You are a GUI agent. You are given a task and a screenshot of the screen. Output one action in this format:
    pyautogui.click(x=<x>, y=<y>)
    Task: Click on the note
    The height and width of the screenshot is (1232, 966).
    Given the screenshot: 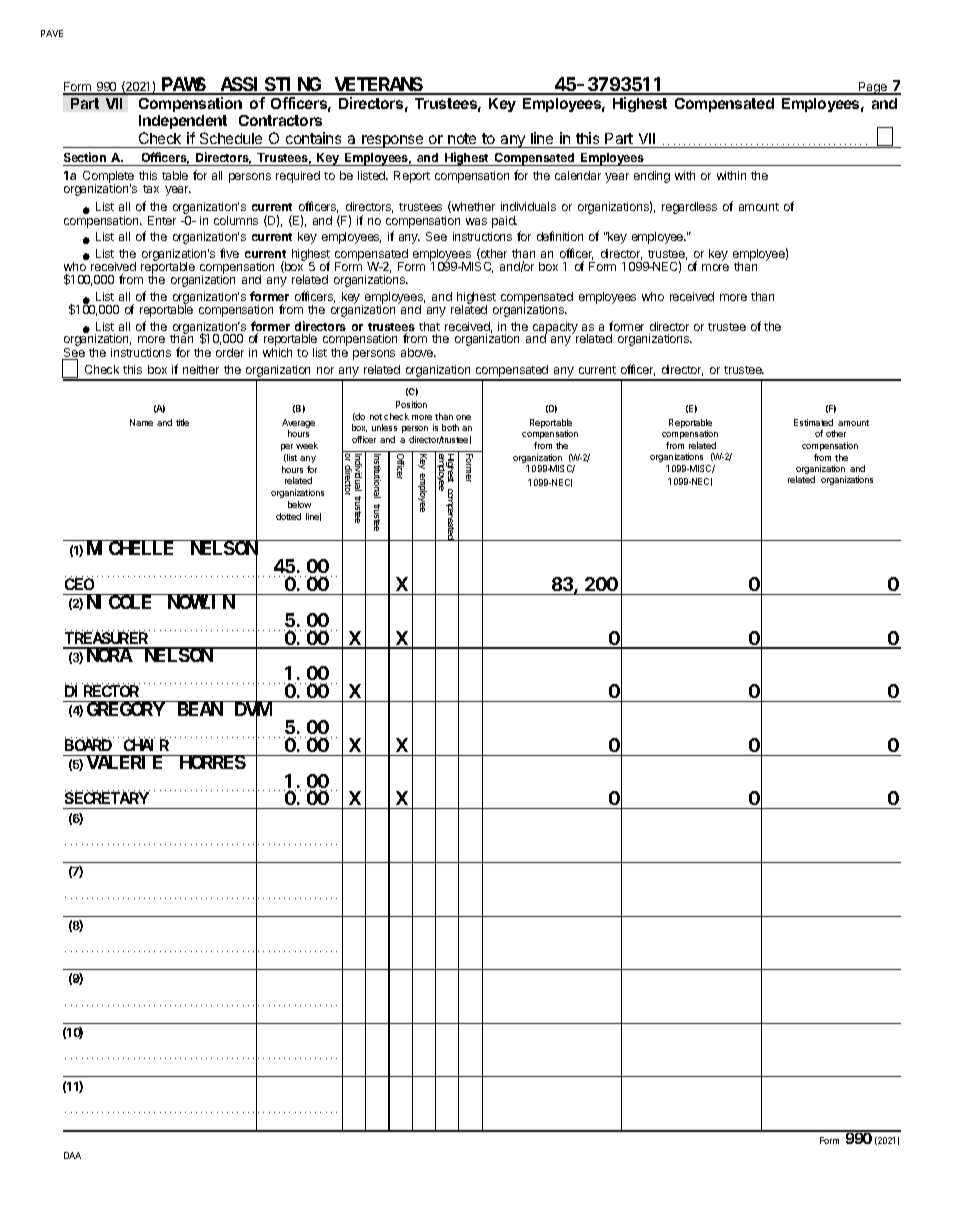 What is the action you would take?
    pyautogui.click(x=462, y=140)
